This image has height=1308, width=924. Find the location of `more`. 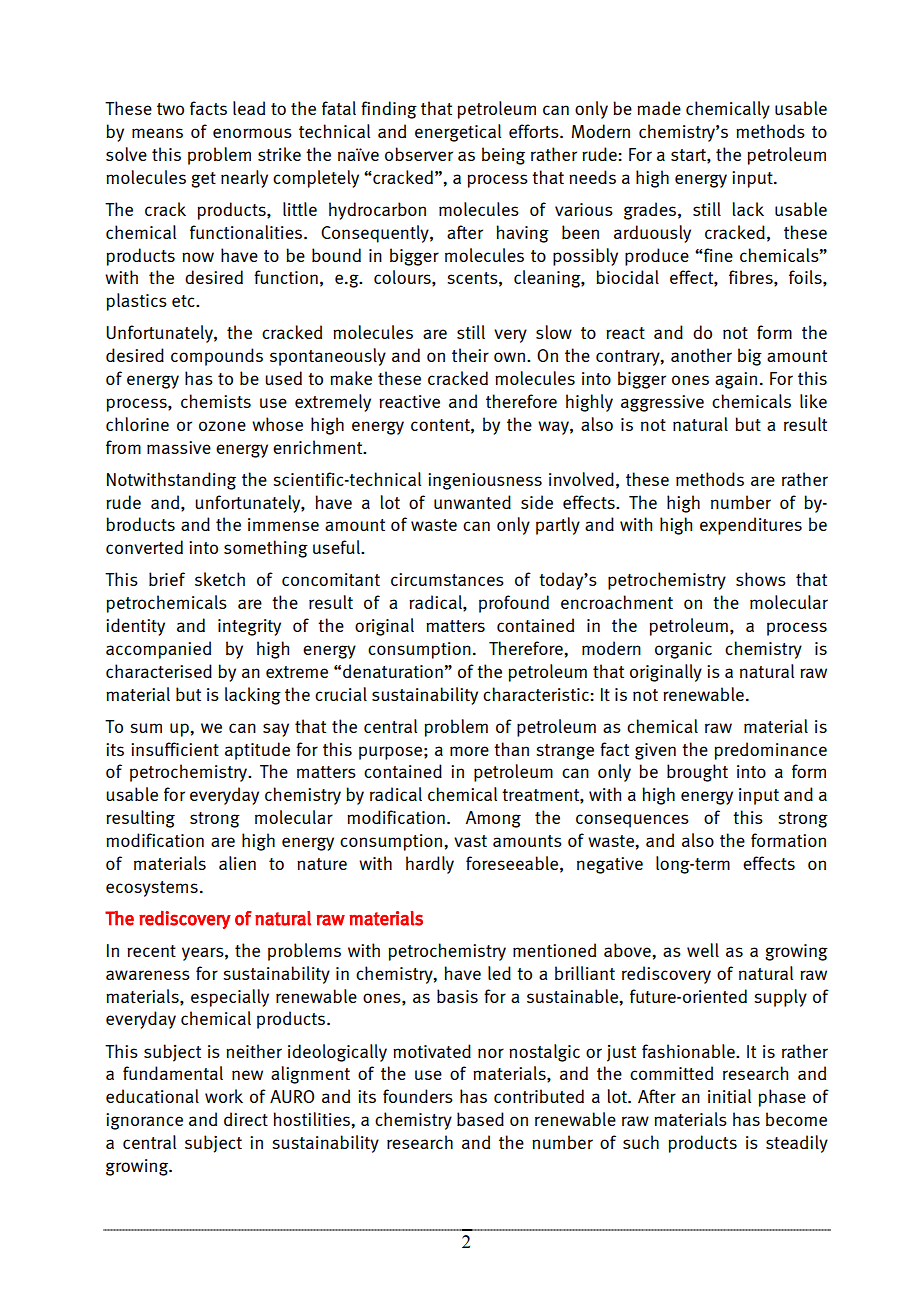

more is located at coordinates (469, 751).
